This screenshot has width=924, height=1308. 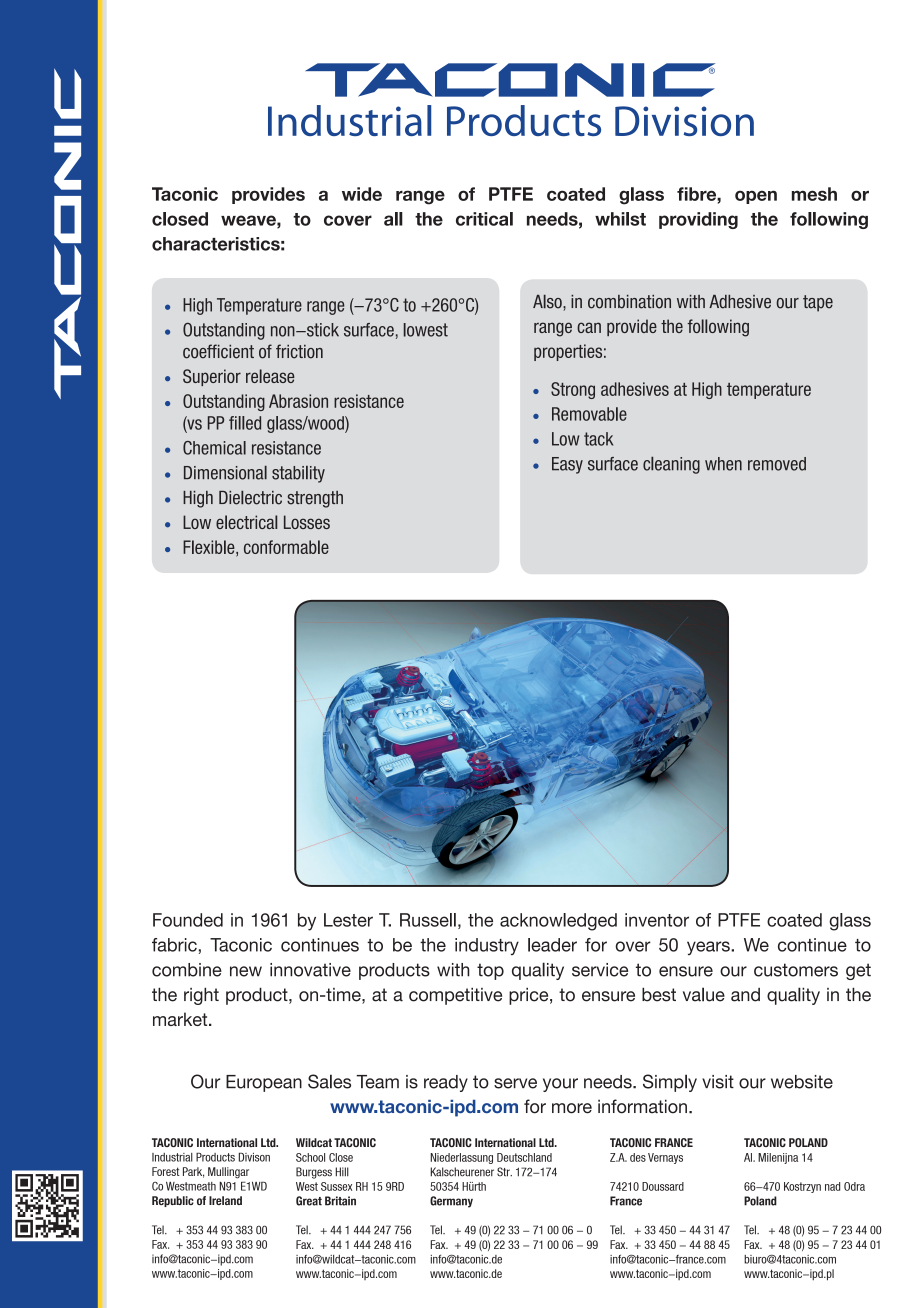 What do you see at coordinates (558, 922) in the screenshot?
I see `acknowledged` at bounding box center [558, 922].
